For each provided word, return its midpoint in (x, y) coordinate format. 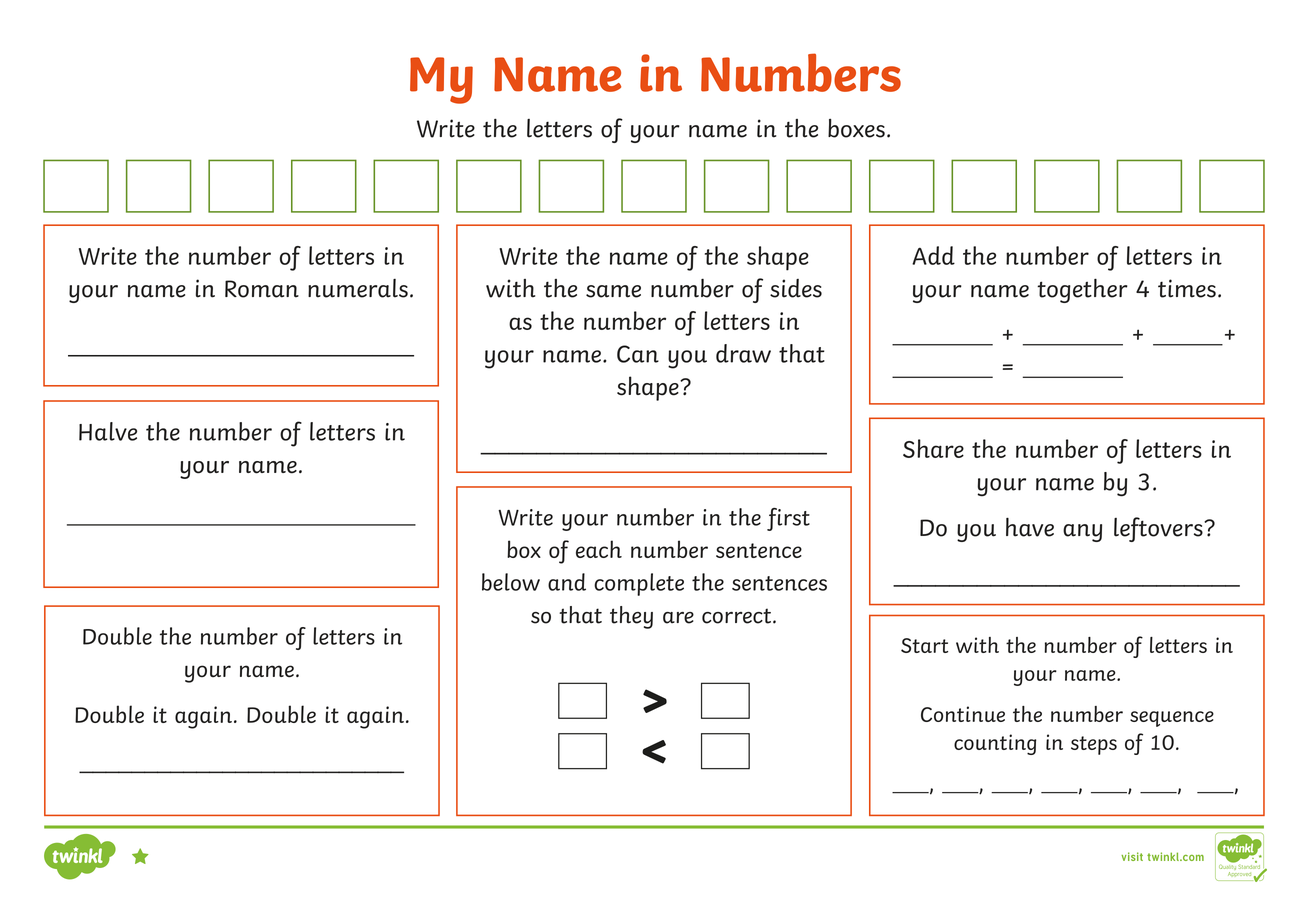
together (1082, 290)
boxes (856, 128)
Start (924, 645)
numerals (358, 288)
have (1030, 527)
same (613, 291)
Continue (963, 714)
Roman (262, 289)
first (788, 519)
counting (995, 744)
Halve (108, 431)
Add (933, 255)
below (511, 582)
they (631, 617)
